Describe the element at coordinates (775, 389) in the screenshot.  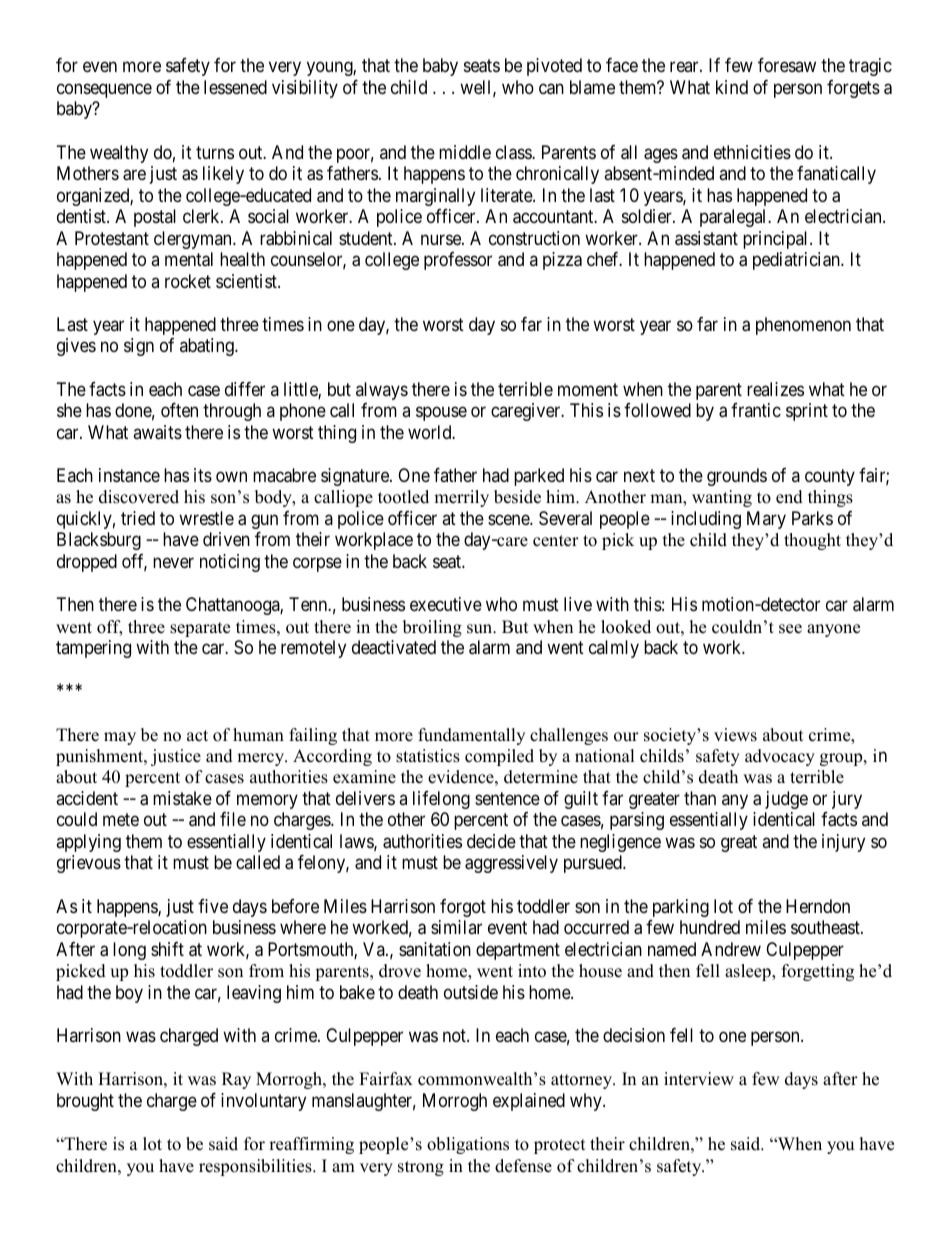
I see `realizes` at that location.
